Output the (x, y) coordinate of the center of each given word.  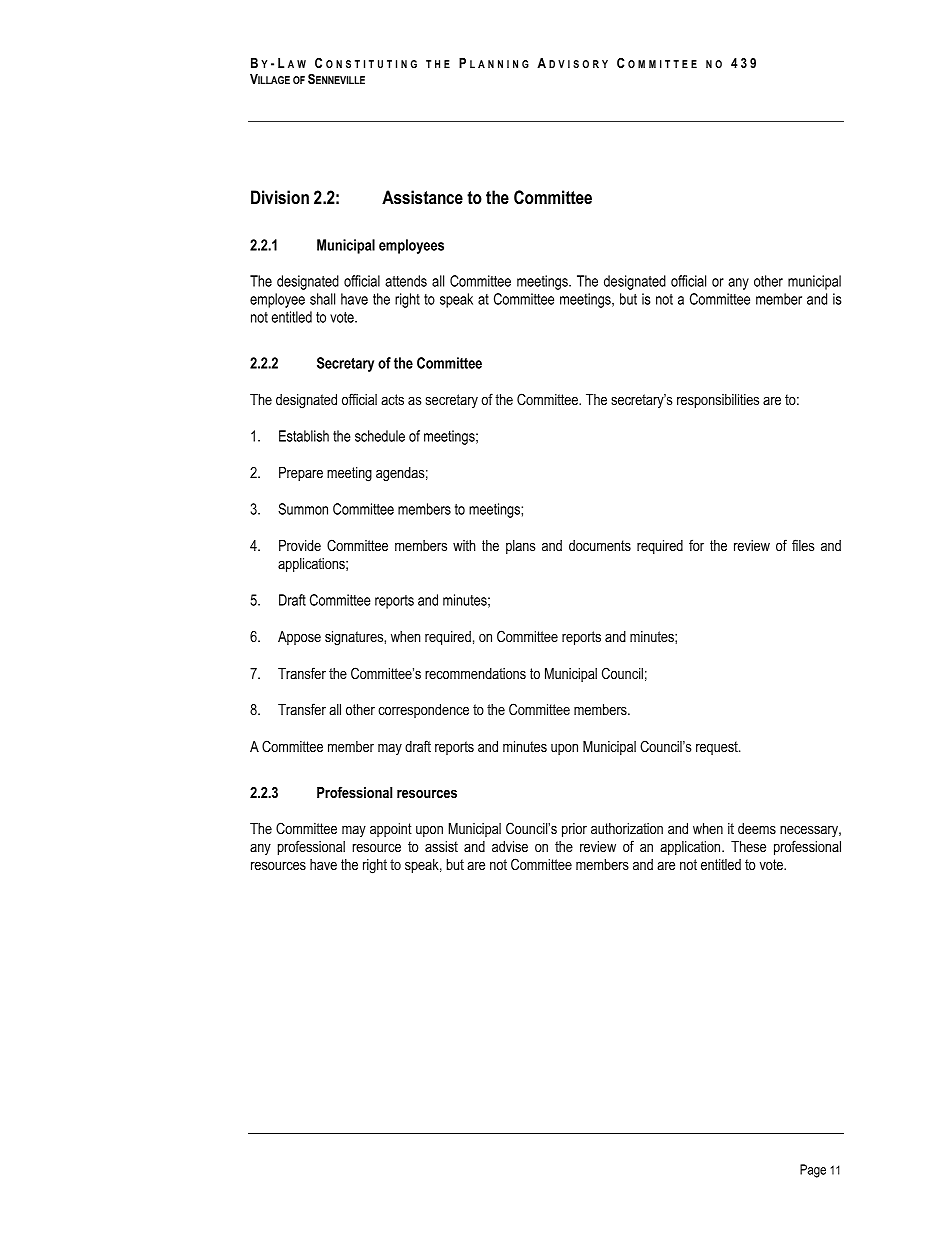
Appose (299, 638)
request (718, 748)
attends (406, 281)
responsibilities (718, 401)
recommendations (475, 673)
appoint (391, 830)
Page (813, 1171)
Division (280, 197)
